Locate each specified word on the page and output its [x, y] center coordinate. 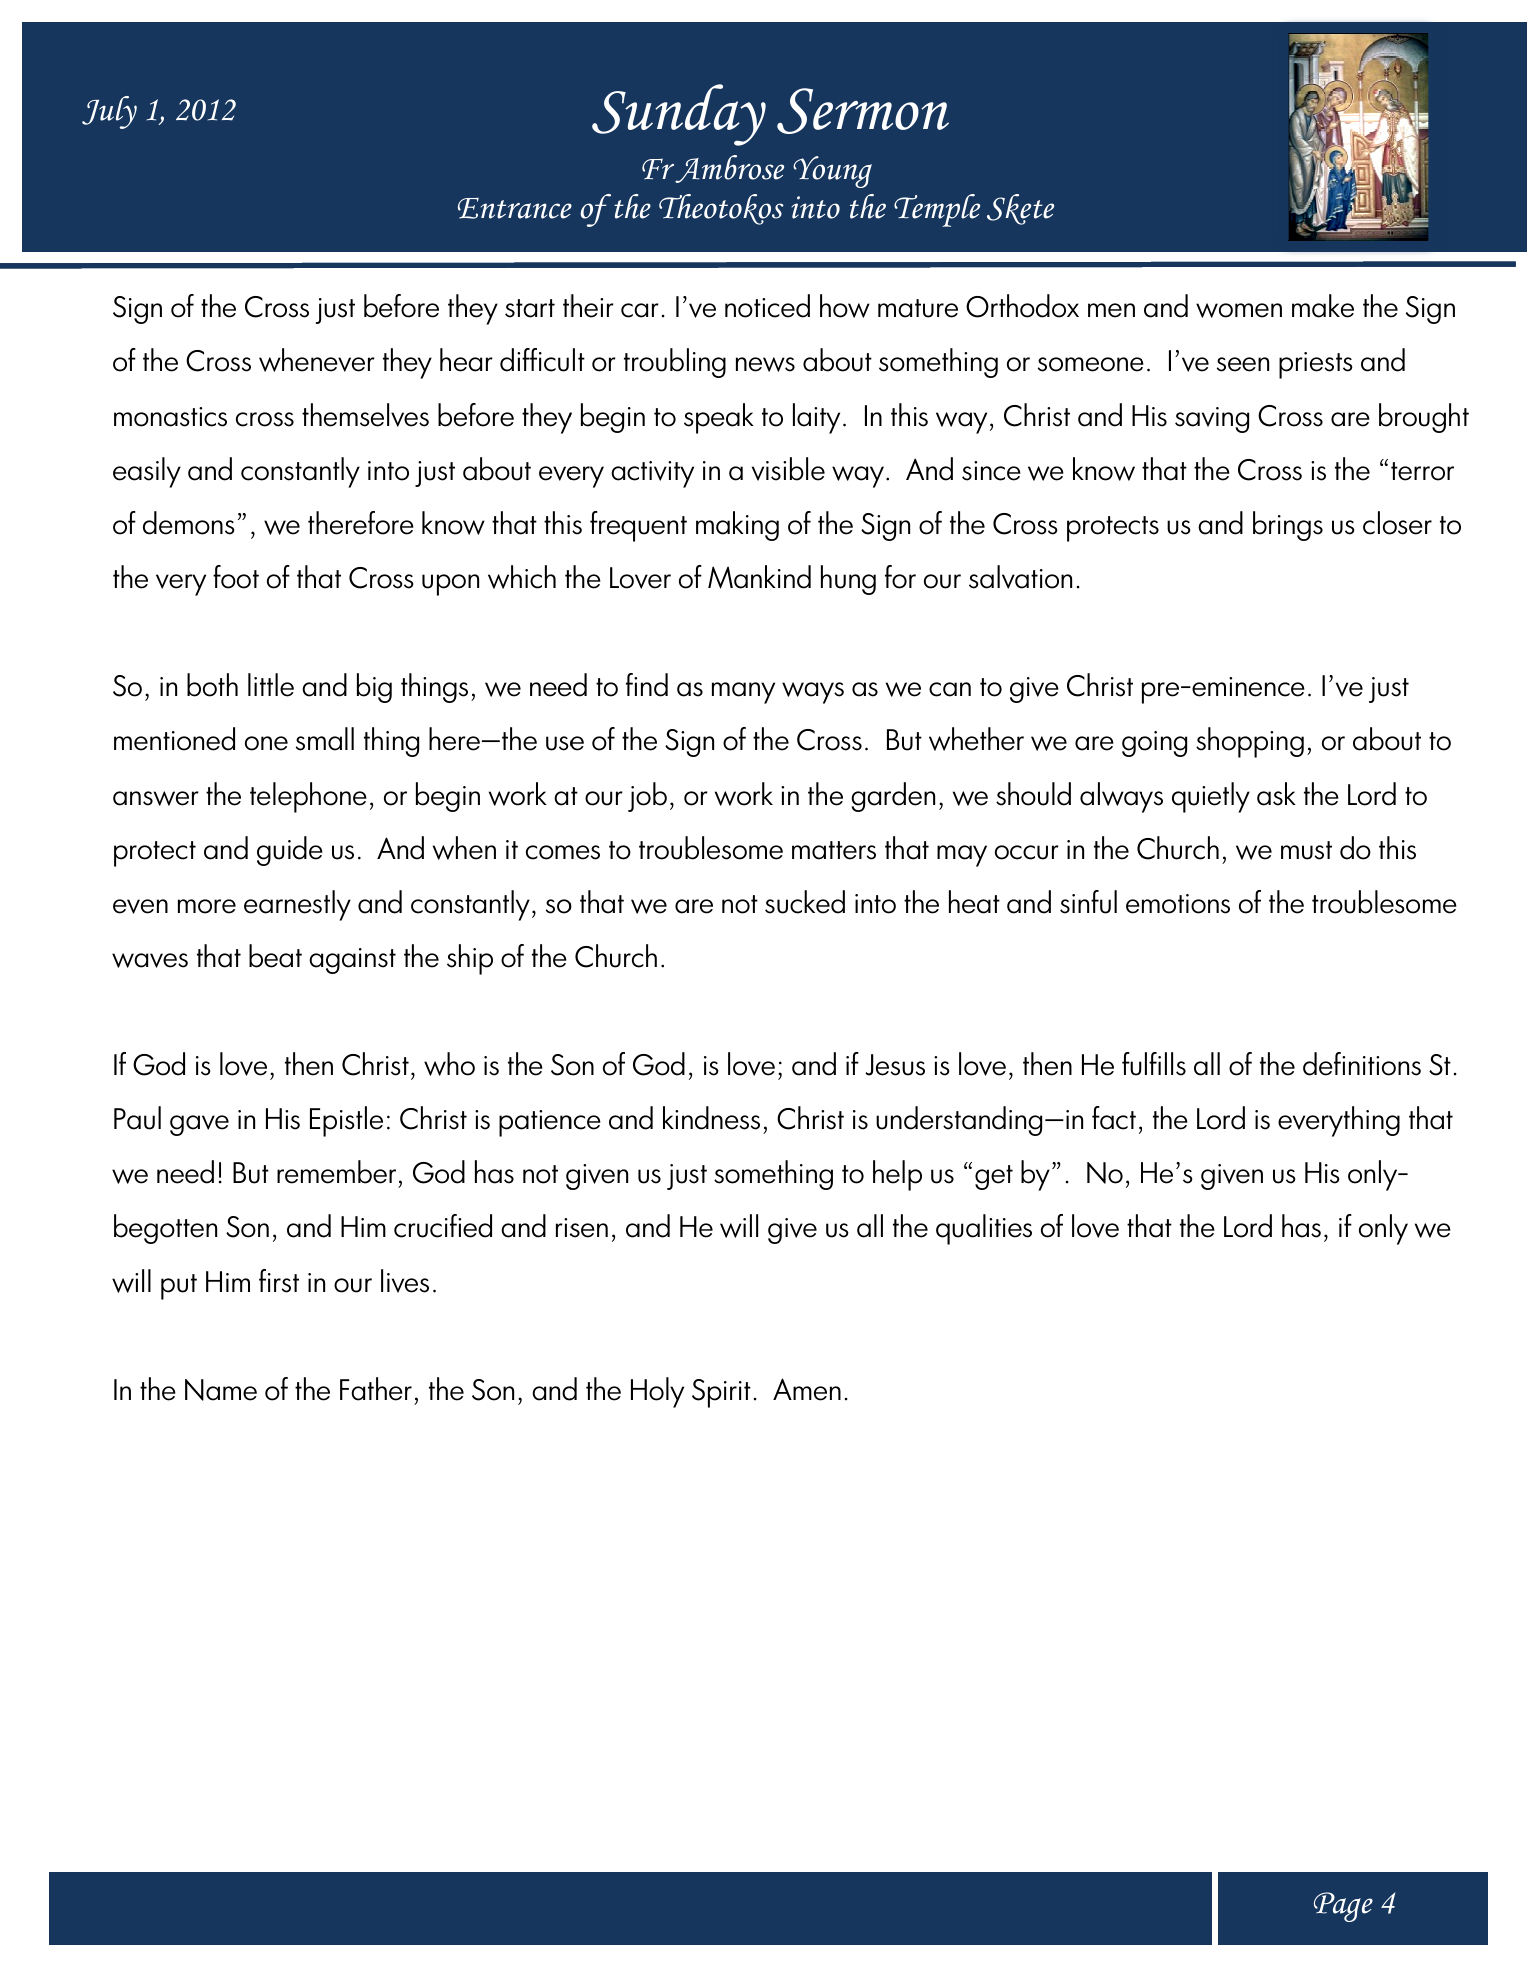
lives [405, 1281]
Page [1343, 1907]
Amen [807, 1389]
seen [1243, 364]
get [994, 1177]
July [109, 112]
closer [1397, 523]
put [179, 1287]
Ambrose [728, 169]
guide [290, 851]
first [279, 1281]
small [325, 739]
